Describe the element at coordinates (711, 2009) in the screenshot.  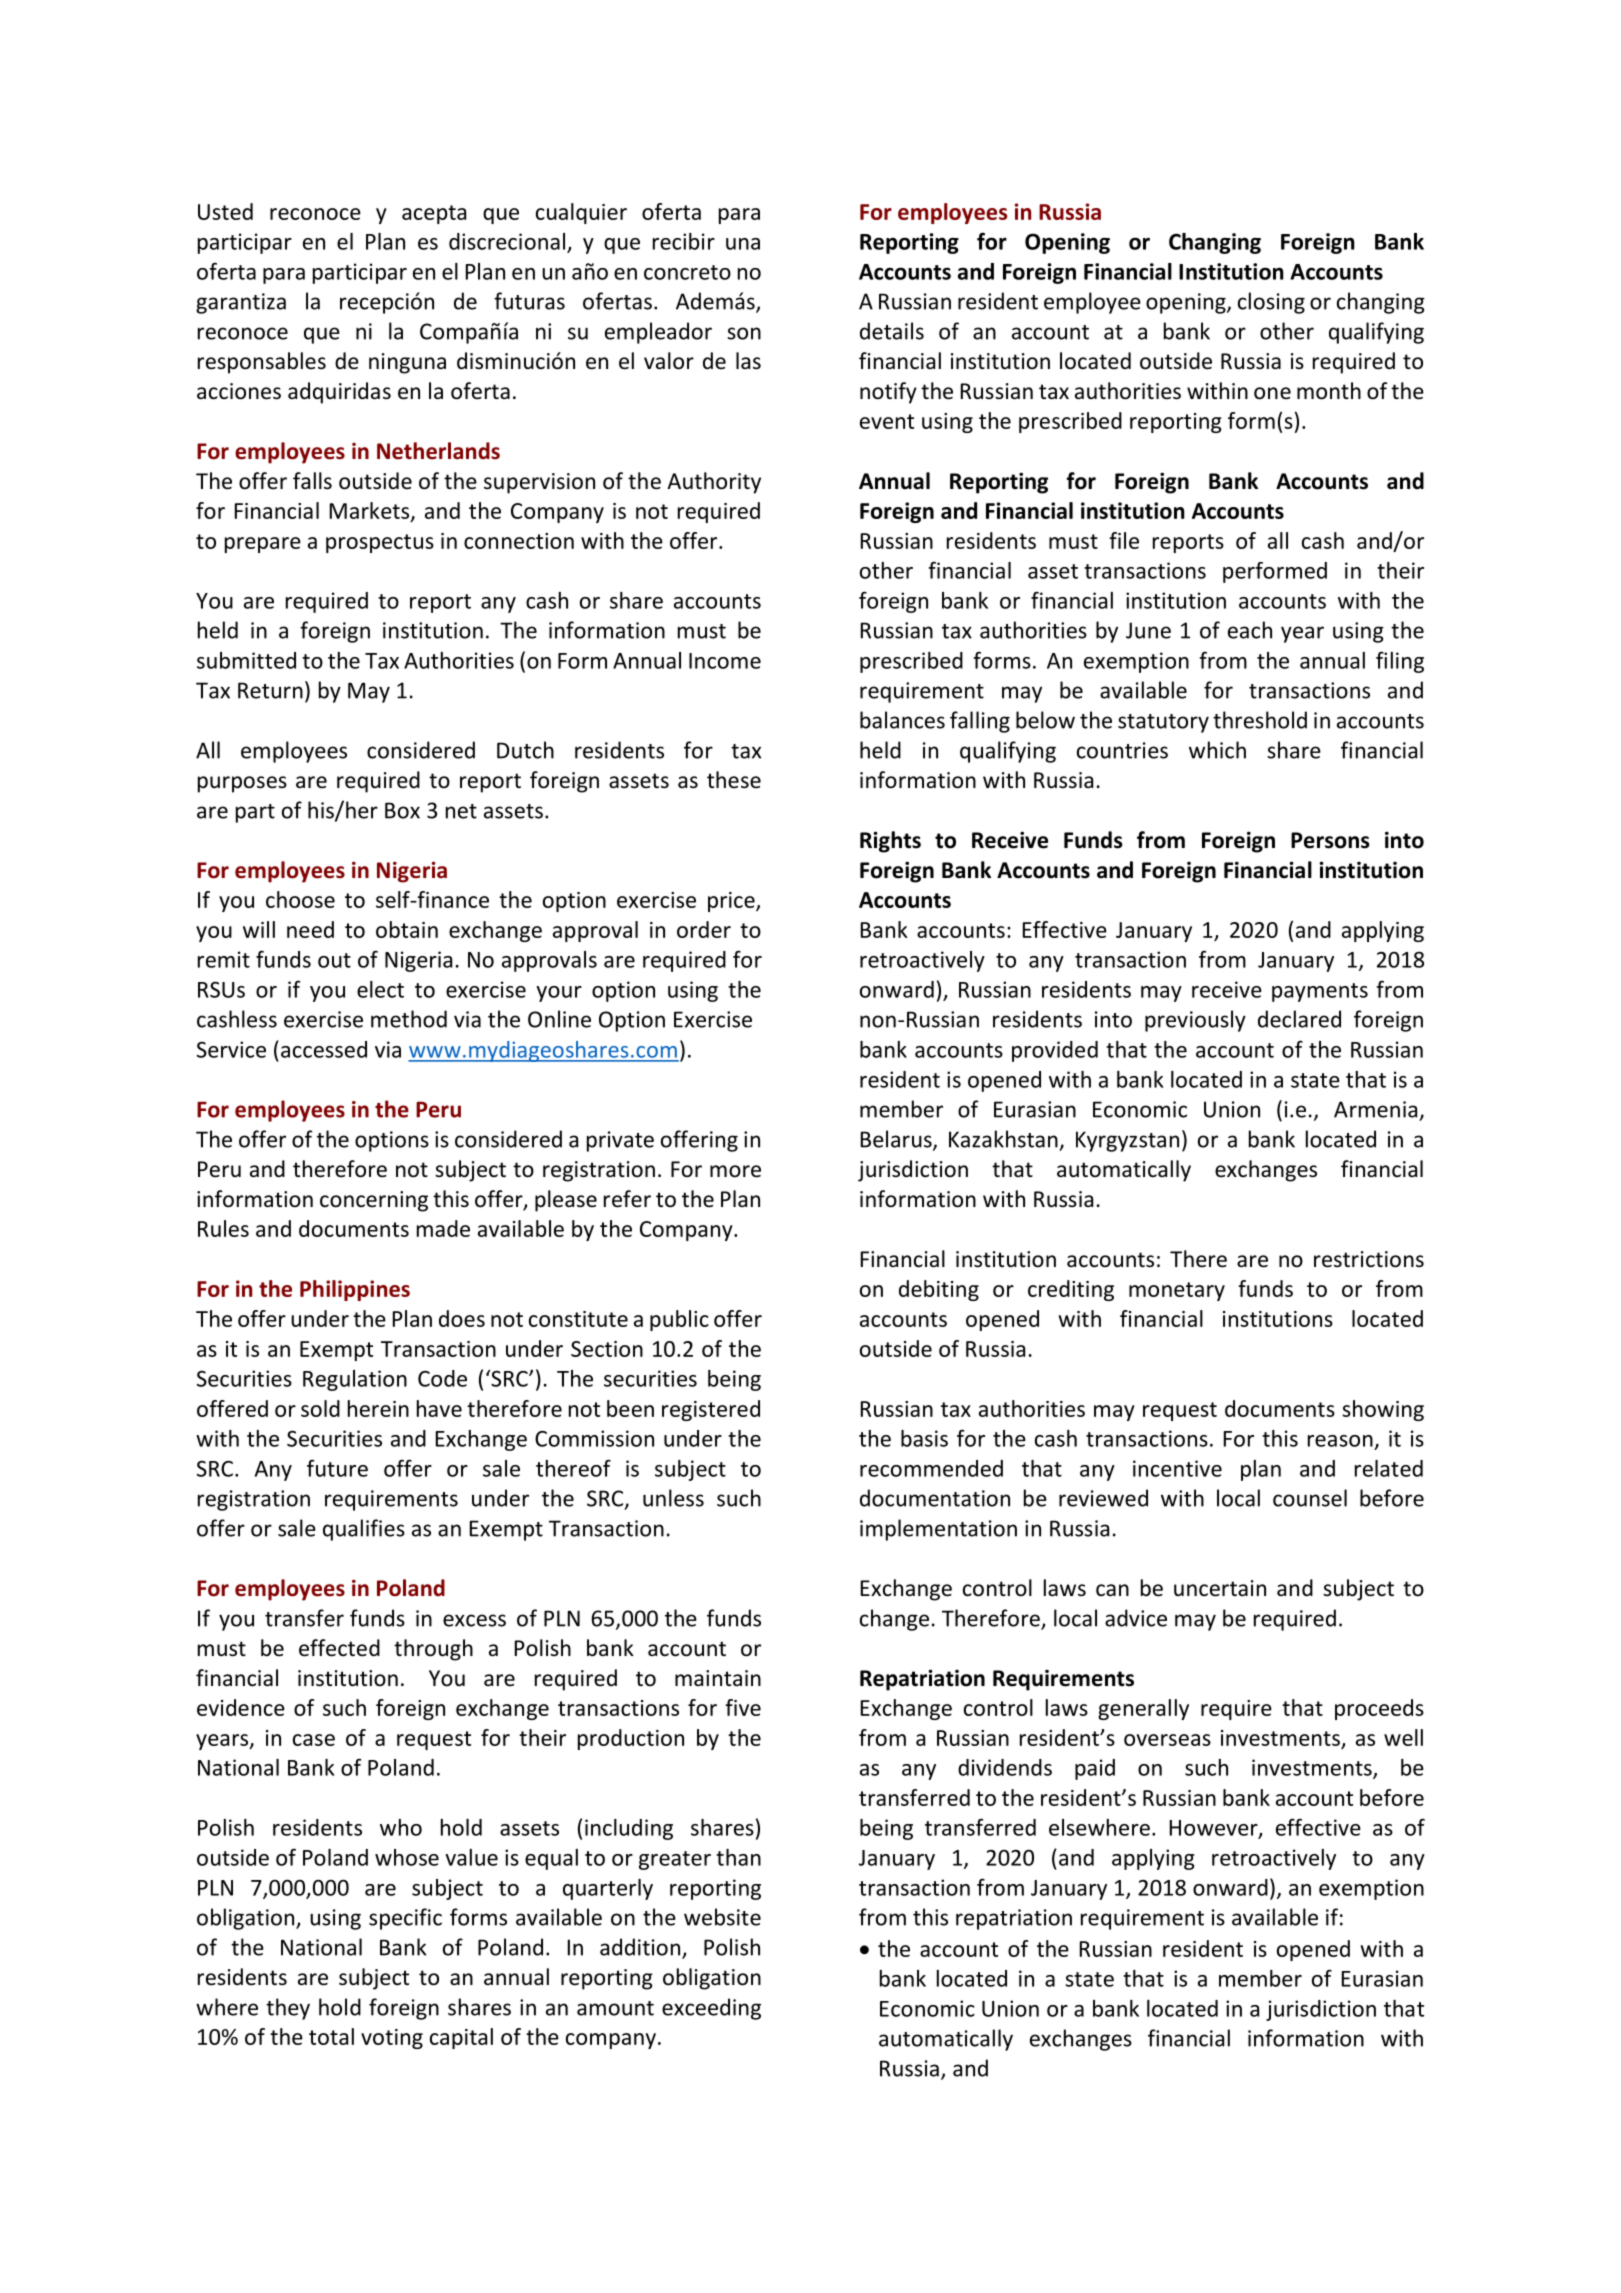
I see `exceeding` at that location.
